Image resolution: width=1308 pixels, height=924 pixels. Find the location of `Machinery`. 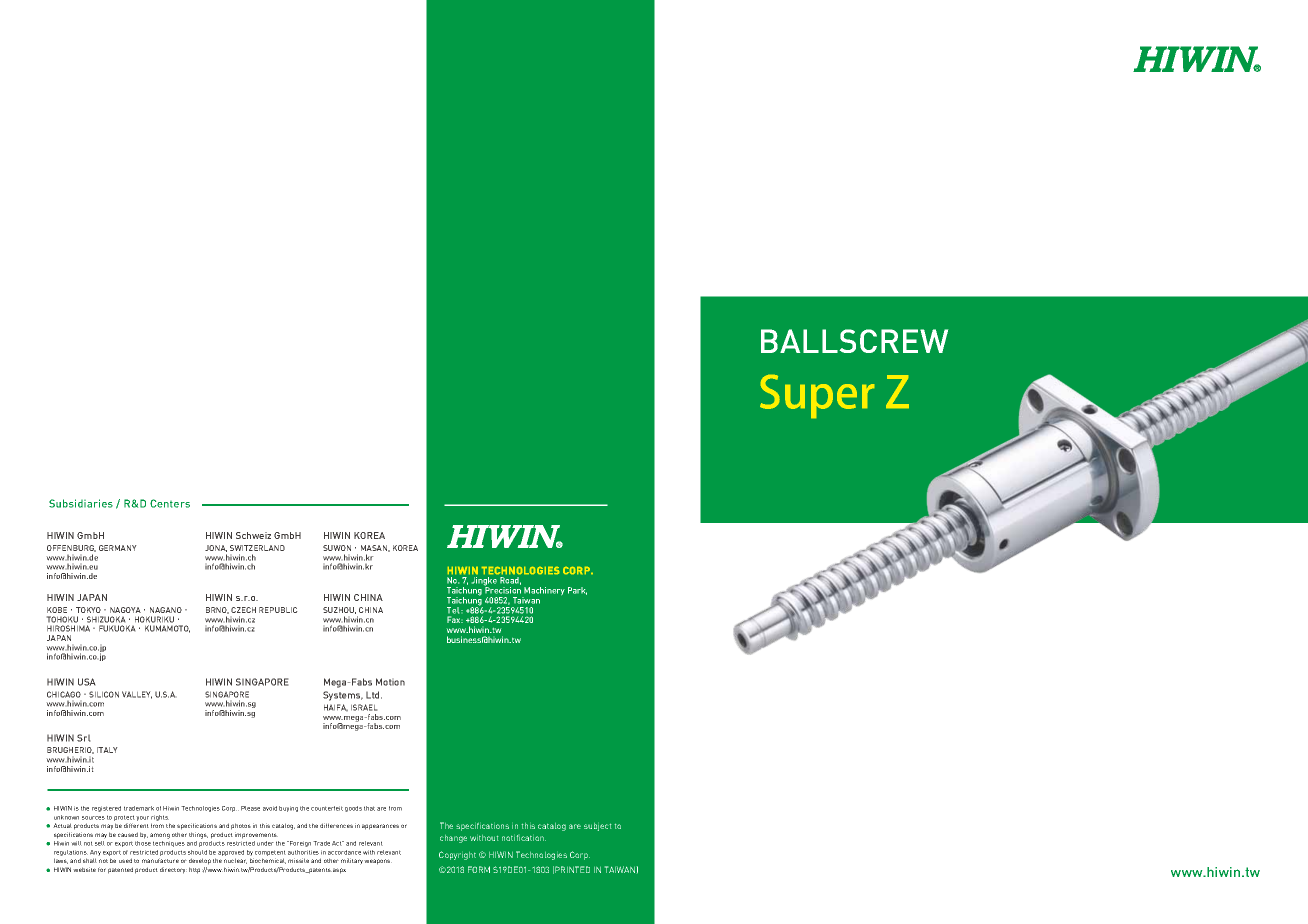

Machinery is located at coordinates (543, 592).
